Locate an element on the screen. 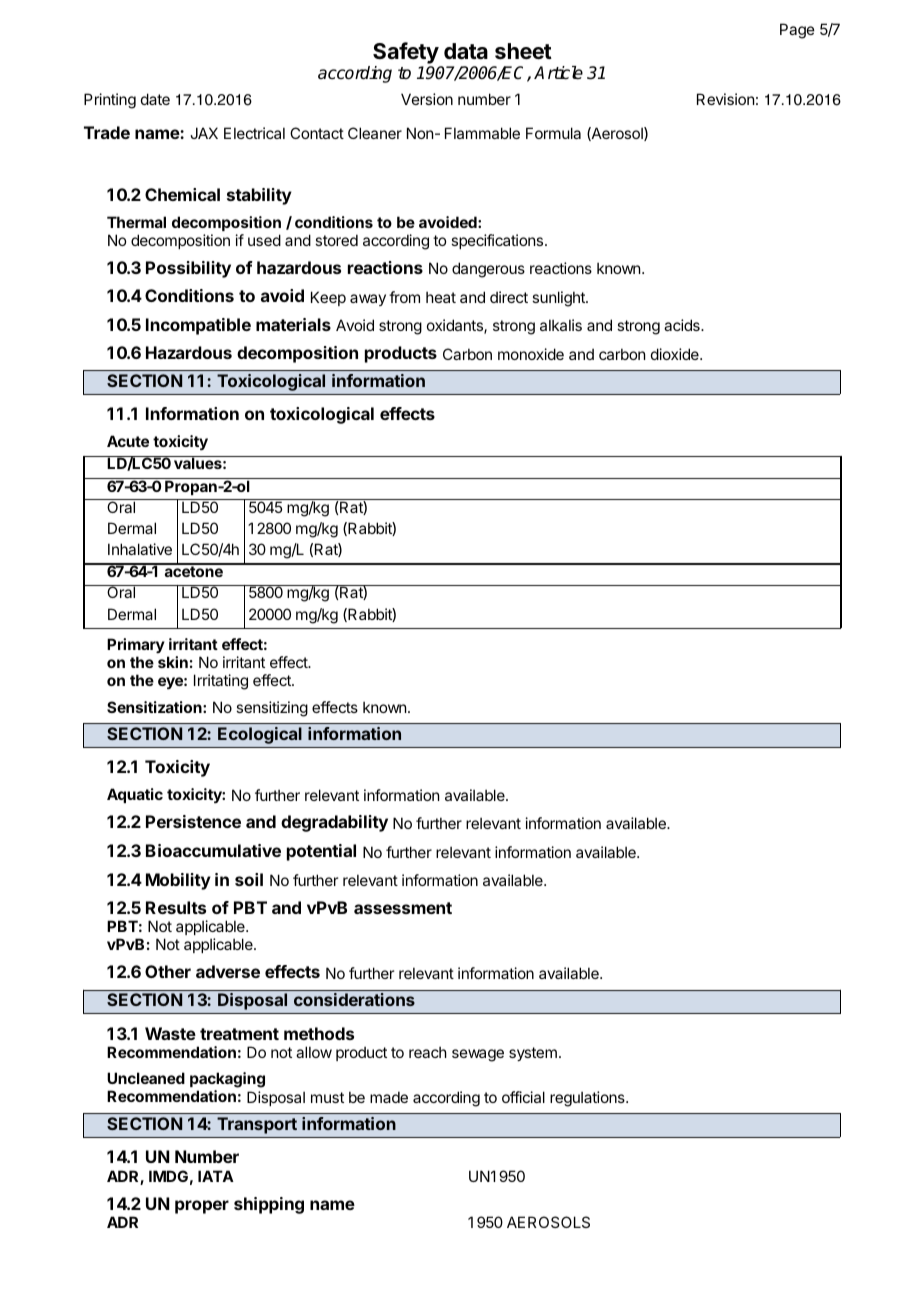  sensitizing is located at coordinates (272, 709).
